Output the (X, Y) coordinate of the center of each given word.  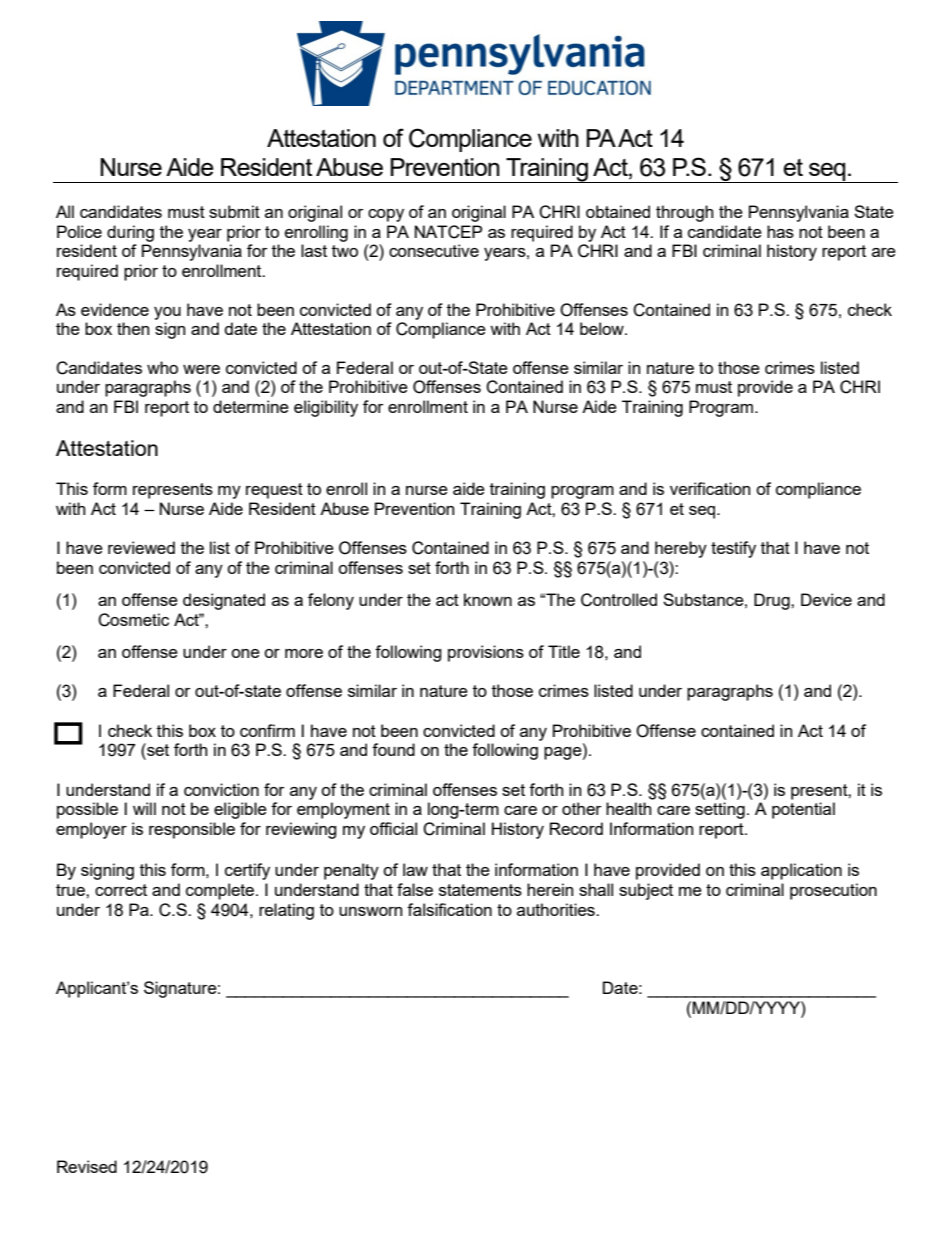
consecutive (434, 250)
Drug (773, 601)
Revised (87, 1166)
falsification (449, 909)
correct (121, 890)
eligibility (326, 408)
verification (710, 488)
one (245, 653)
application (801, 871)
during (130, 233)
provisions (486, 653)
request (274, 491)
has (780, 231)
